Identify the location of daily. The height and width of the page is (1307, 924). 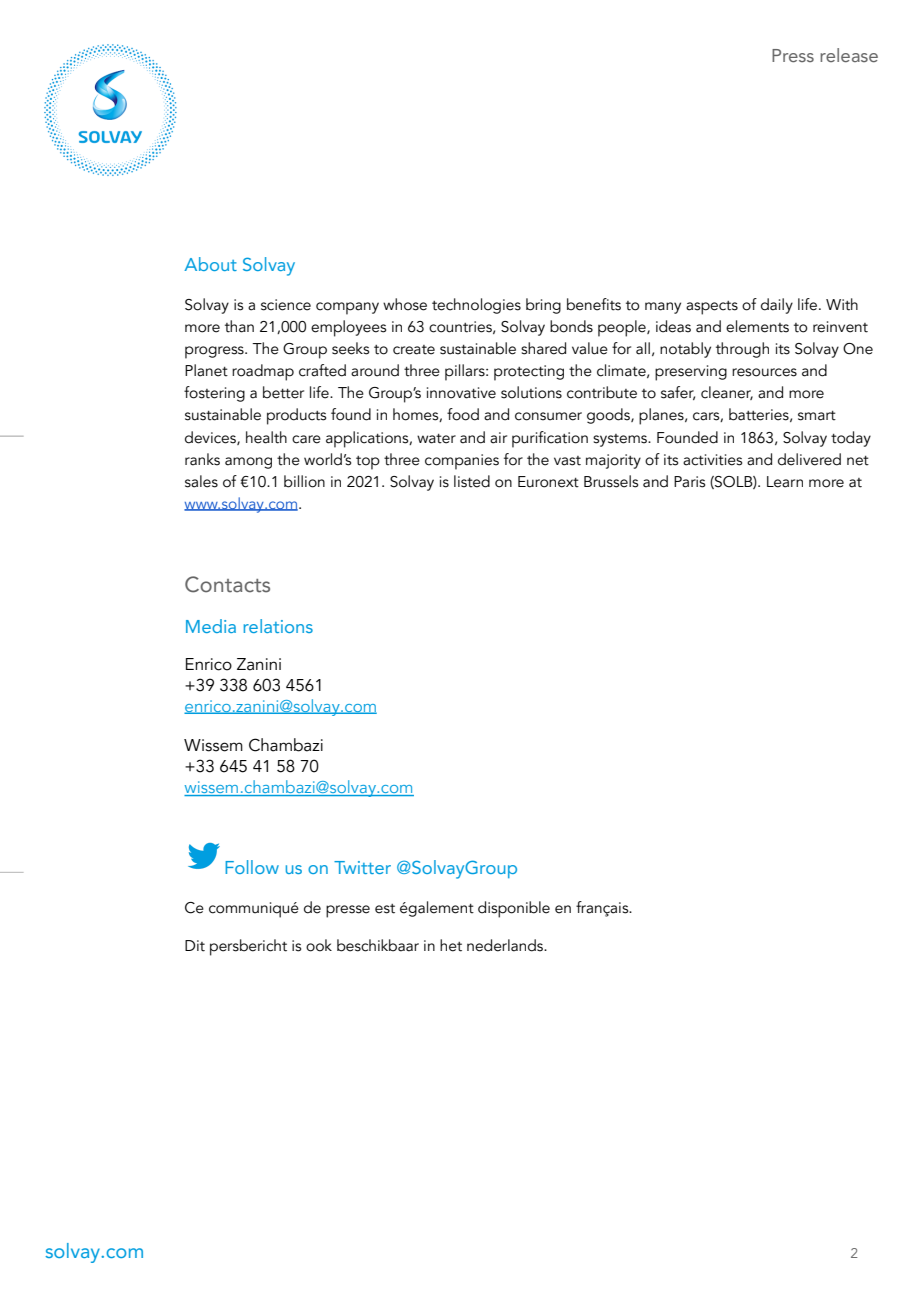
(777, 306).
